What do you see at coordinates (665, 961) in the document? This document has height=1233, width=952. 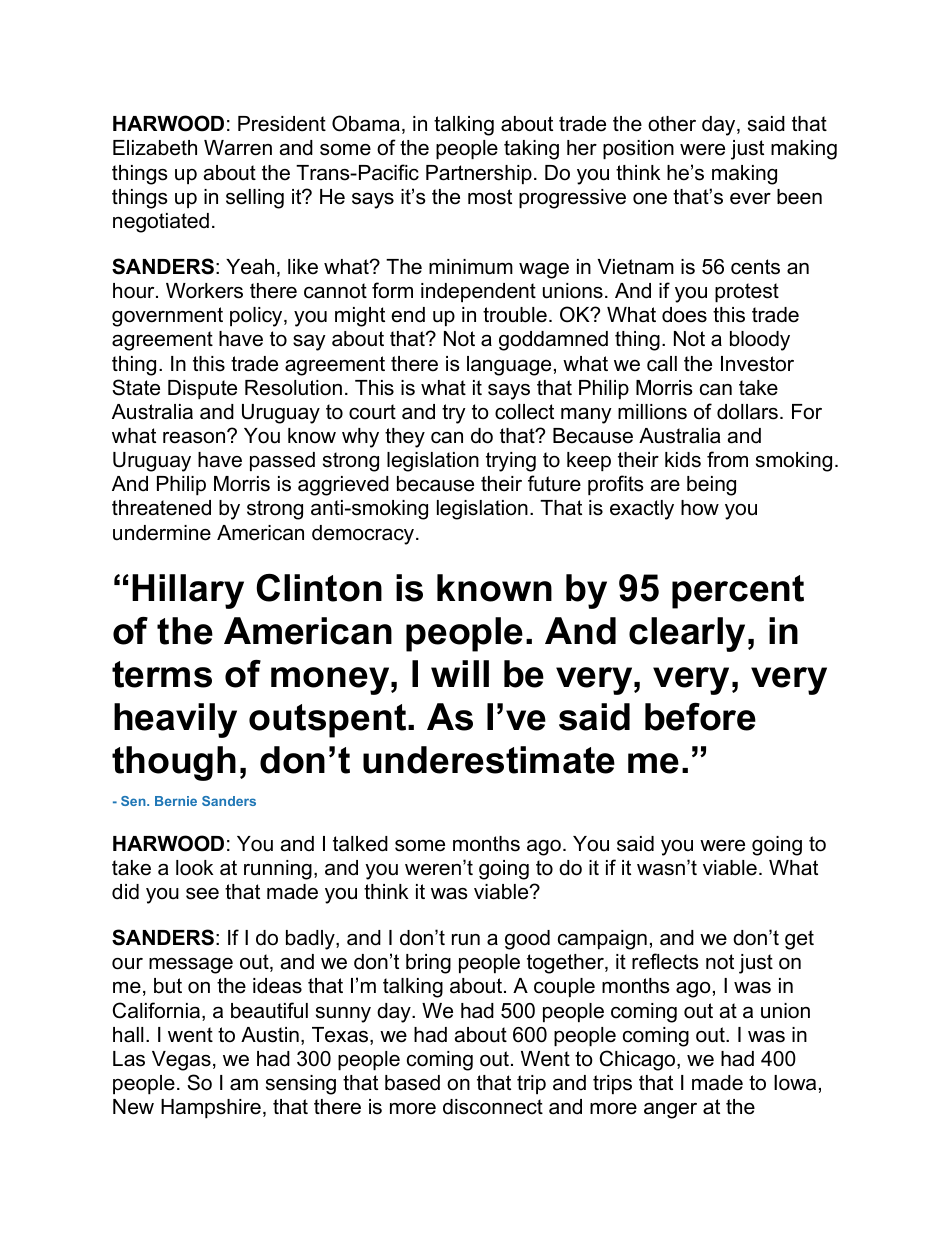 I see `reflects` at bounding box center [665, 961].
